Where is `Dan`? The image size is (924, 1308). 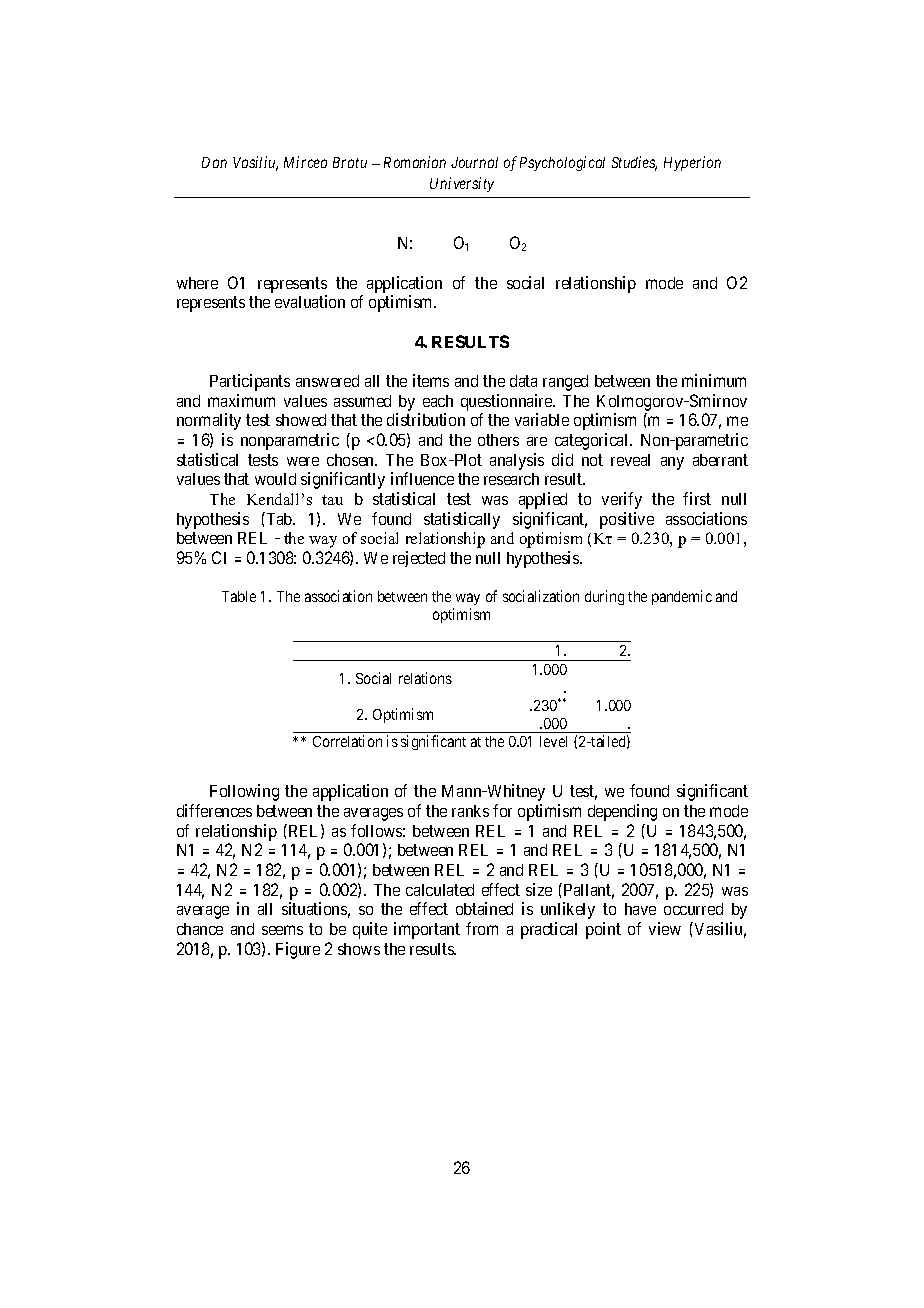 Dan is located at coordinates (214, 162).
